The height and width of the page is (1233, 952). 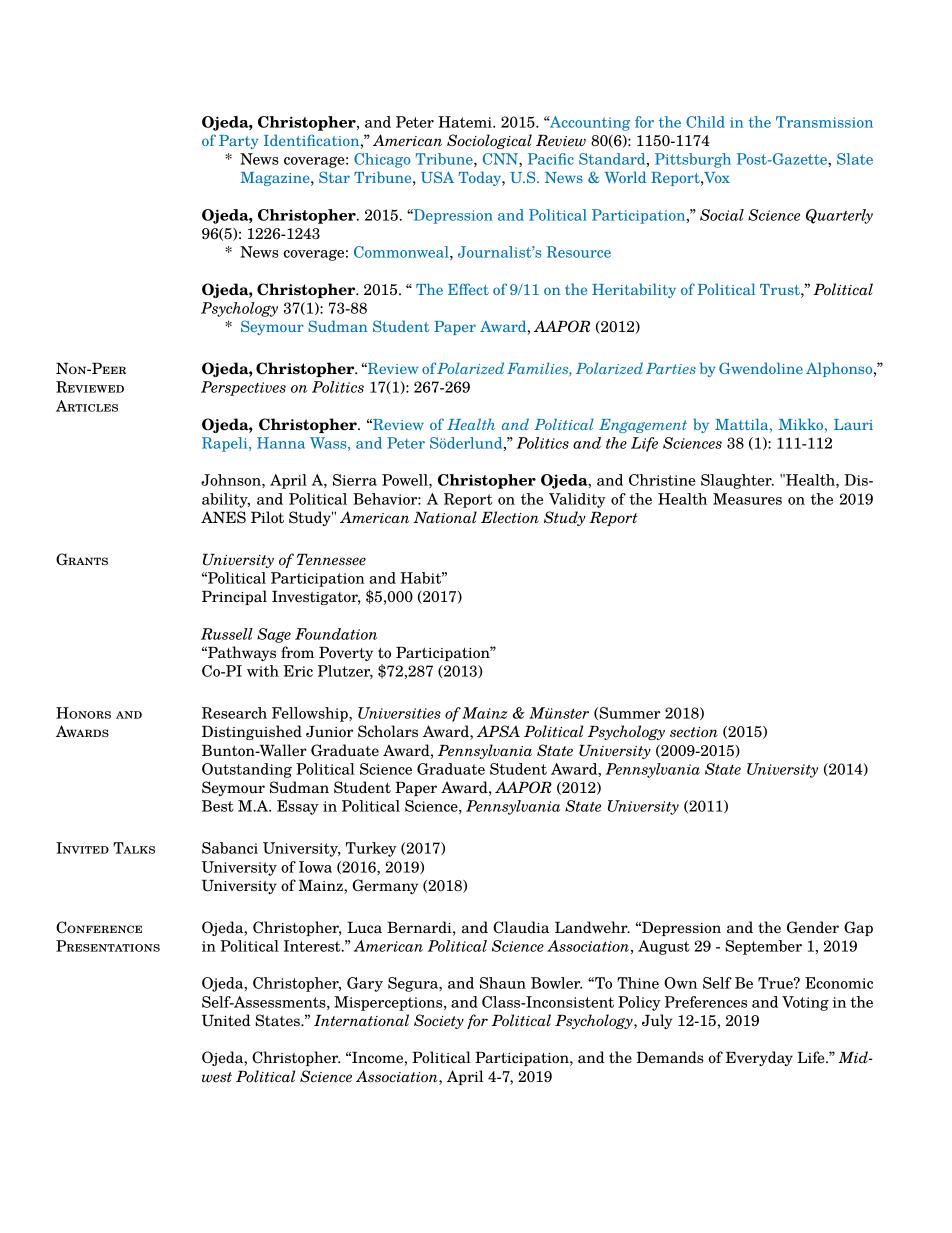 What do you see at coordinates (226, 1020) in the page?
I see `United` at bounding box center [226, 1020].
